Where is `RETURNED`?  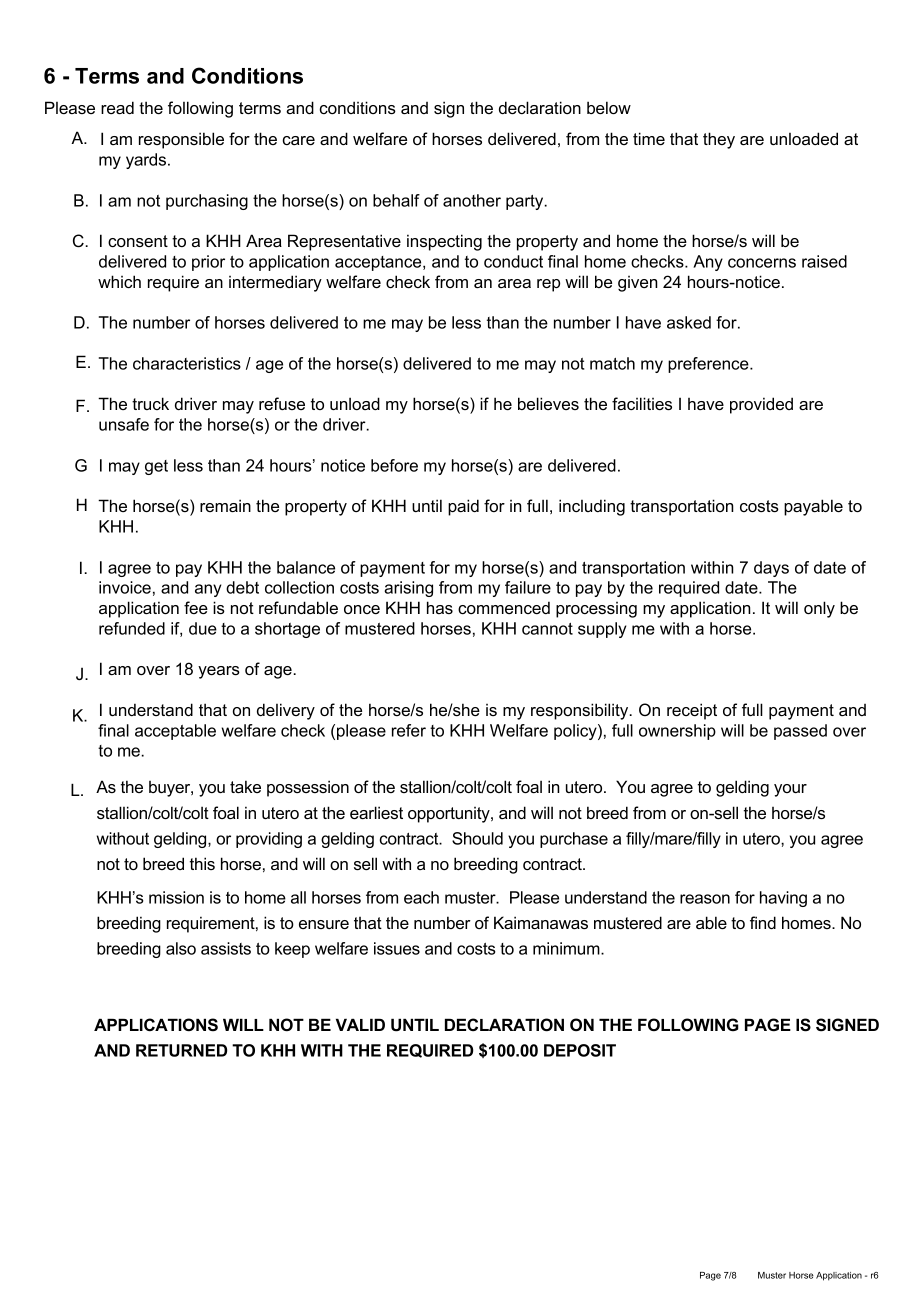
RETURNED is located at coordinates (181, 1050).
